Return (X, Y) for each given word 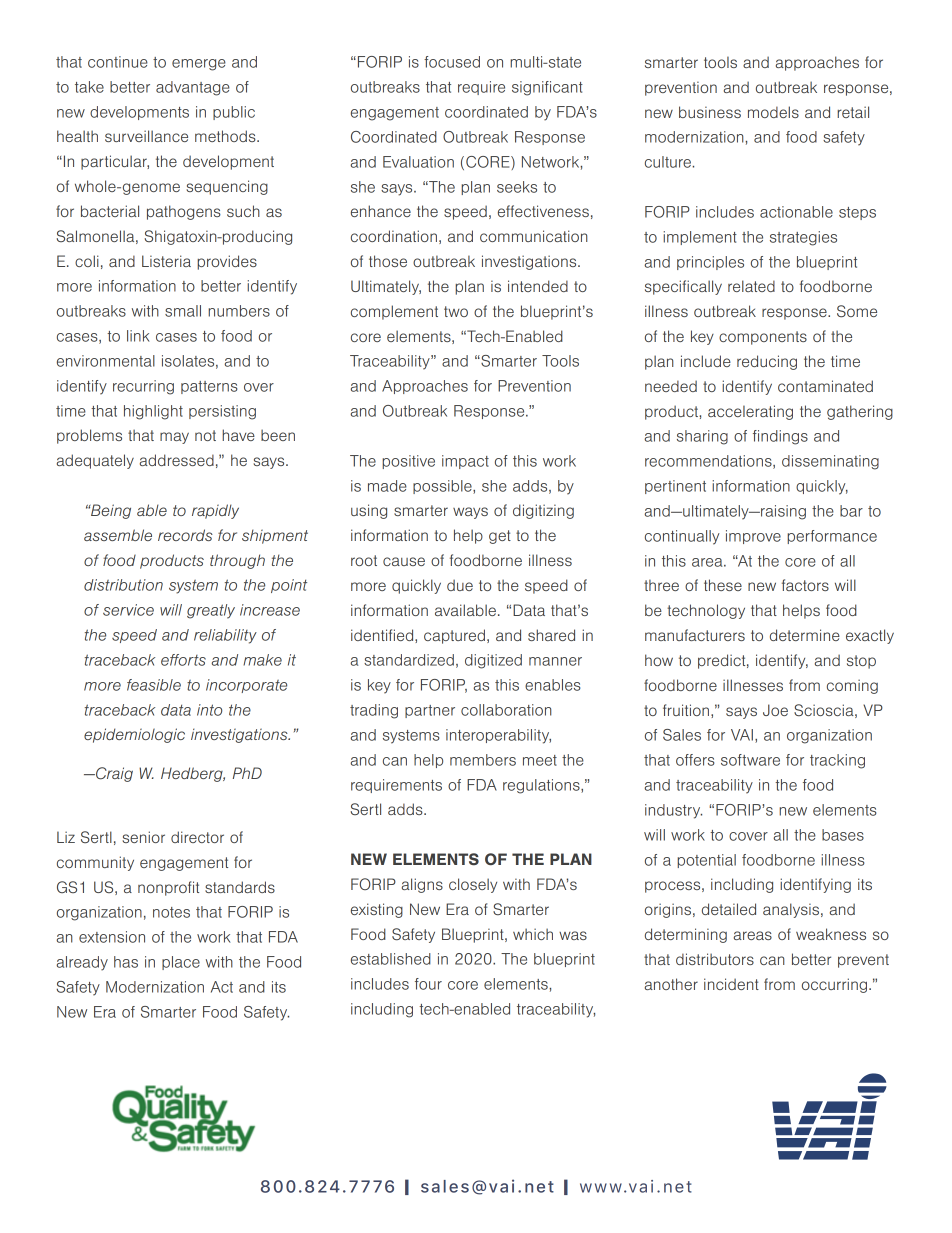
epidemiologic (134, 735)
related (751, 286)
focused (452, 62)
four (428, 984)
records (185, 535)
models (773, 112)
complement (394, 312)
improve (753, 537)
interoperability (498, 736)
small (183, 311)
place (181, 963)
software (750, 760)
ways (470, 513)
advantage (193, 88)
